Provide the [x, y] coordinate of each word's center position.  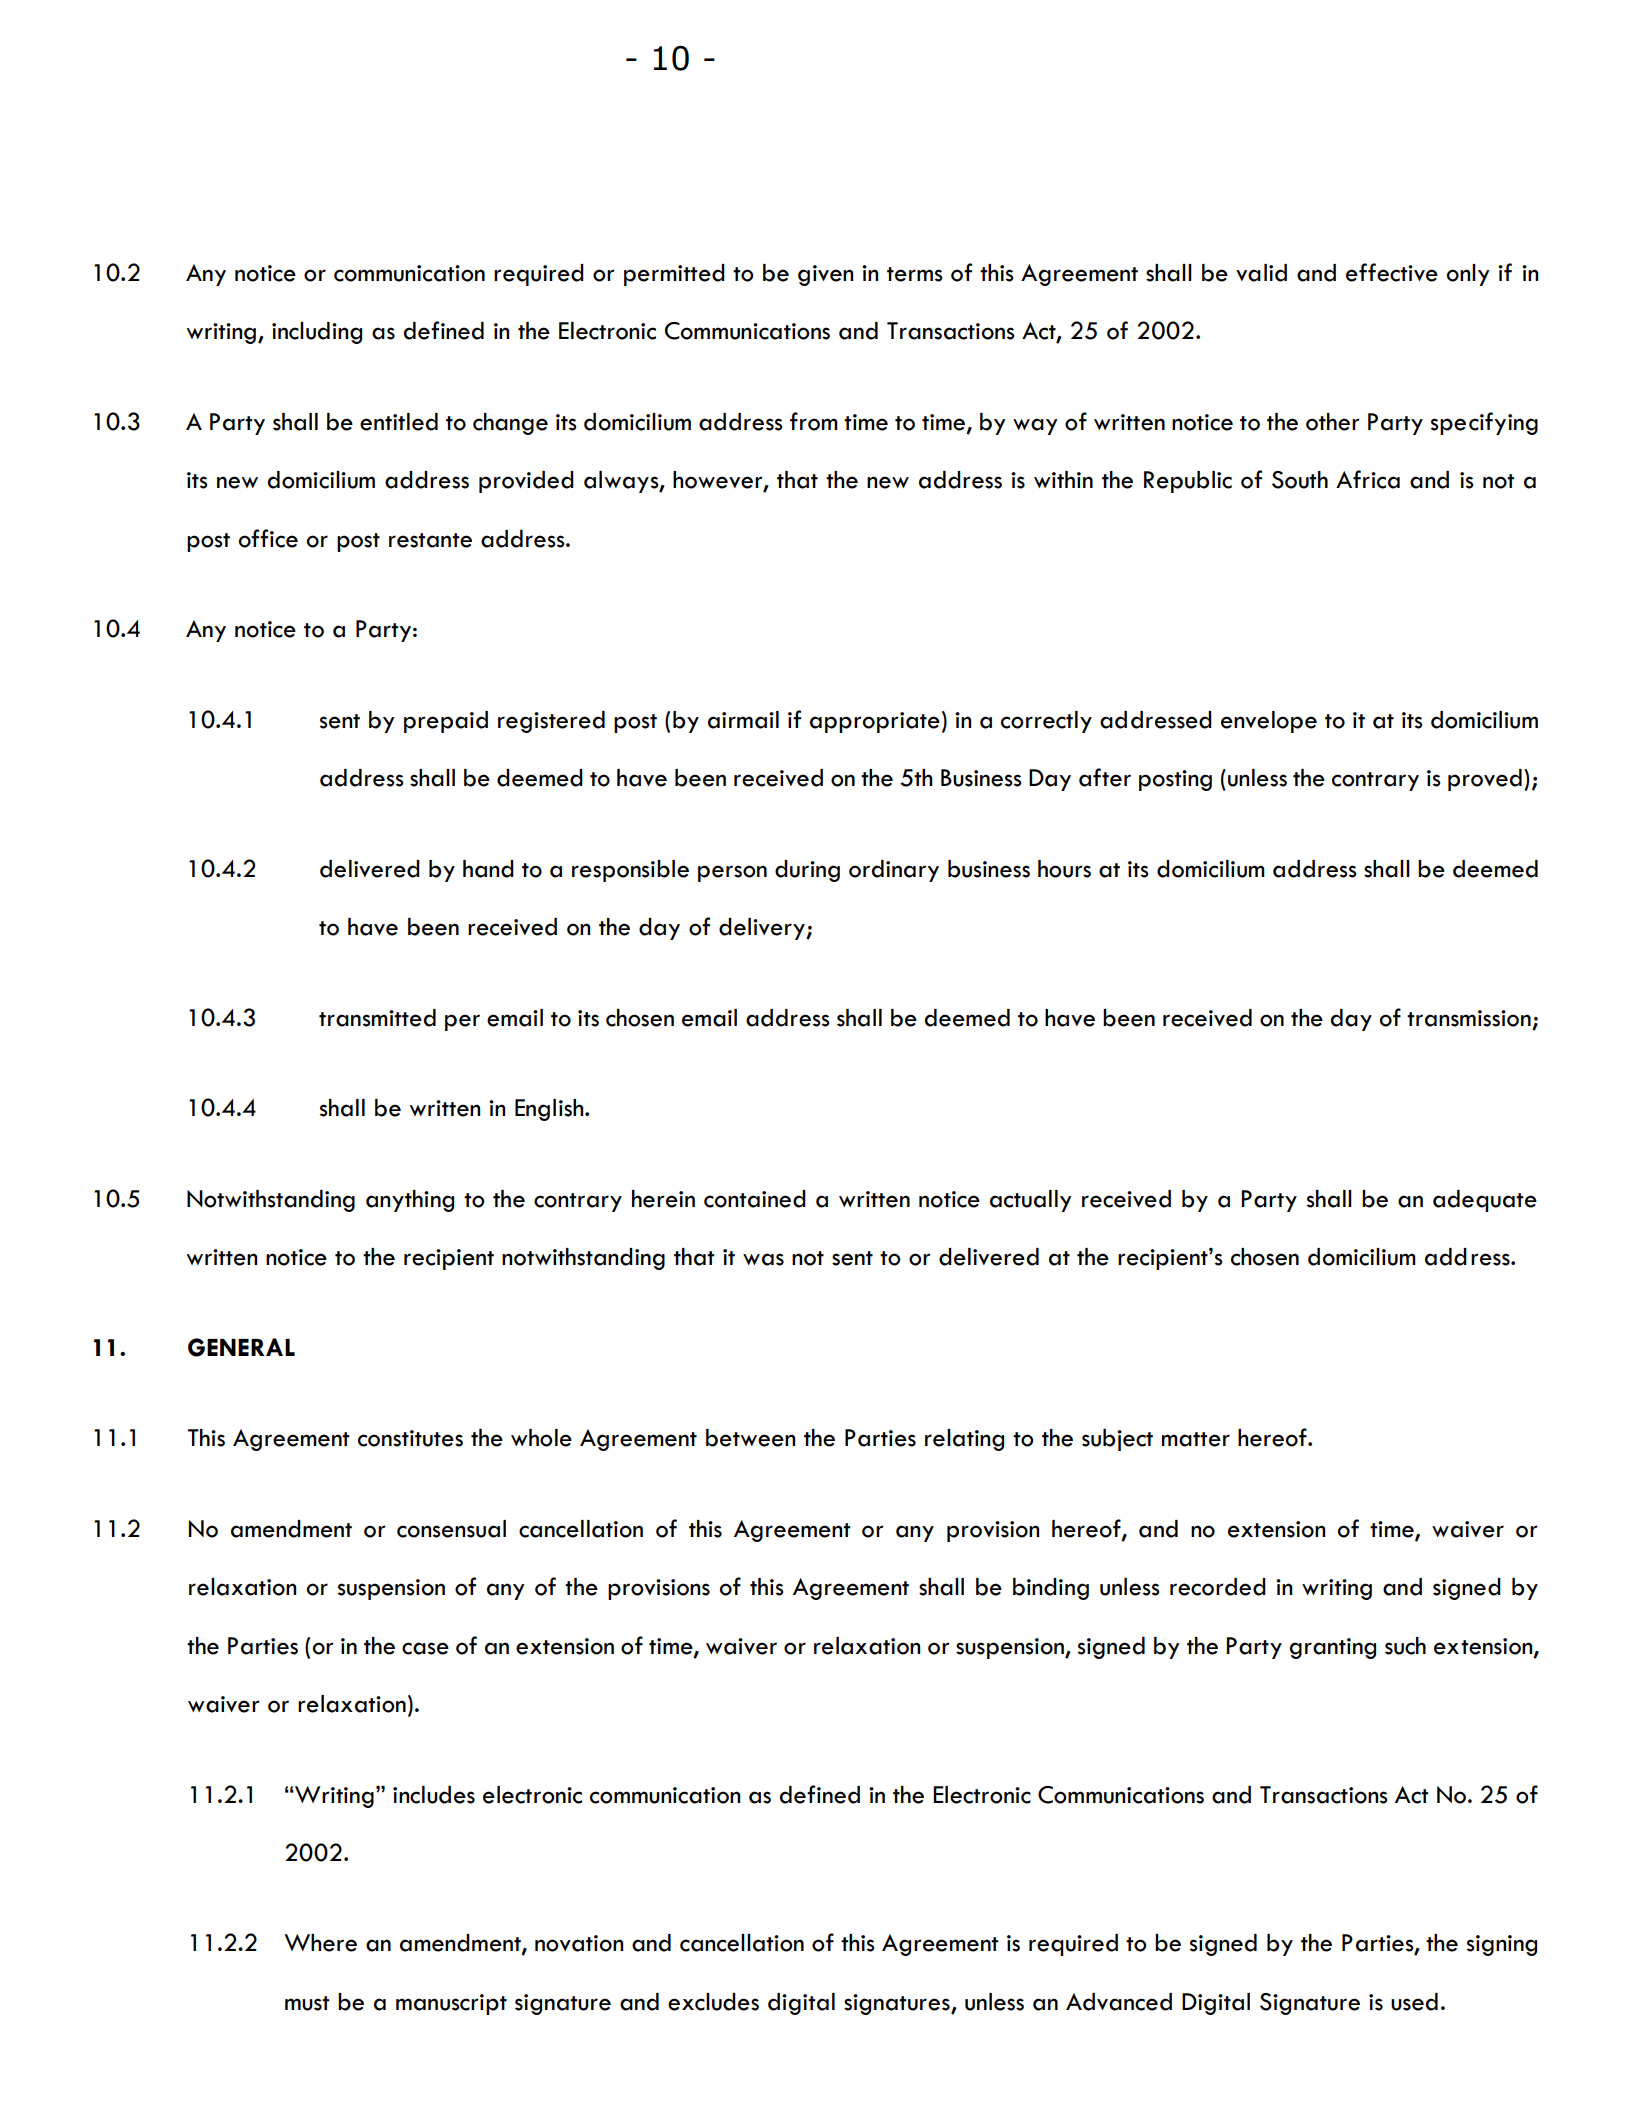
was [763, 1259]
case [425, 1648]
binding [1051, 1589]
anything [410, 1201]
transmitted [377, 1018]
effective [1392, 272]
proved [1485, 780]
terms [915, 274]
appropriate [875, 722]
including [317, 333]
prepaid [446, 722]
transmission [1469, 1018]
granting [1332, 1648]
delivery [763, 929]
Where [320, 1943]
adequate [1485, 1201]
